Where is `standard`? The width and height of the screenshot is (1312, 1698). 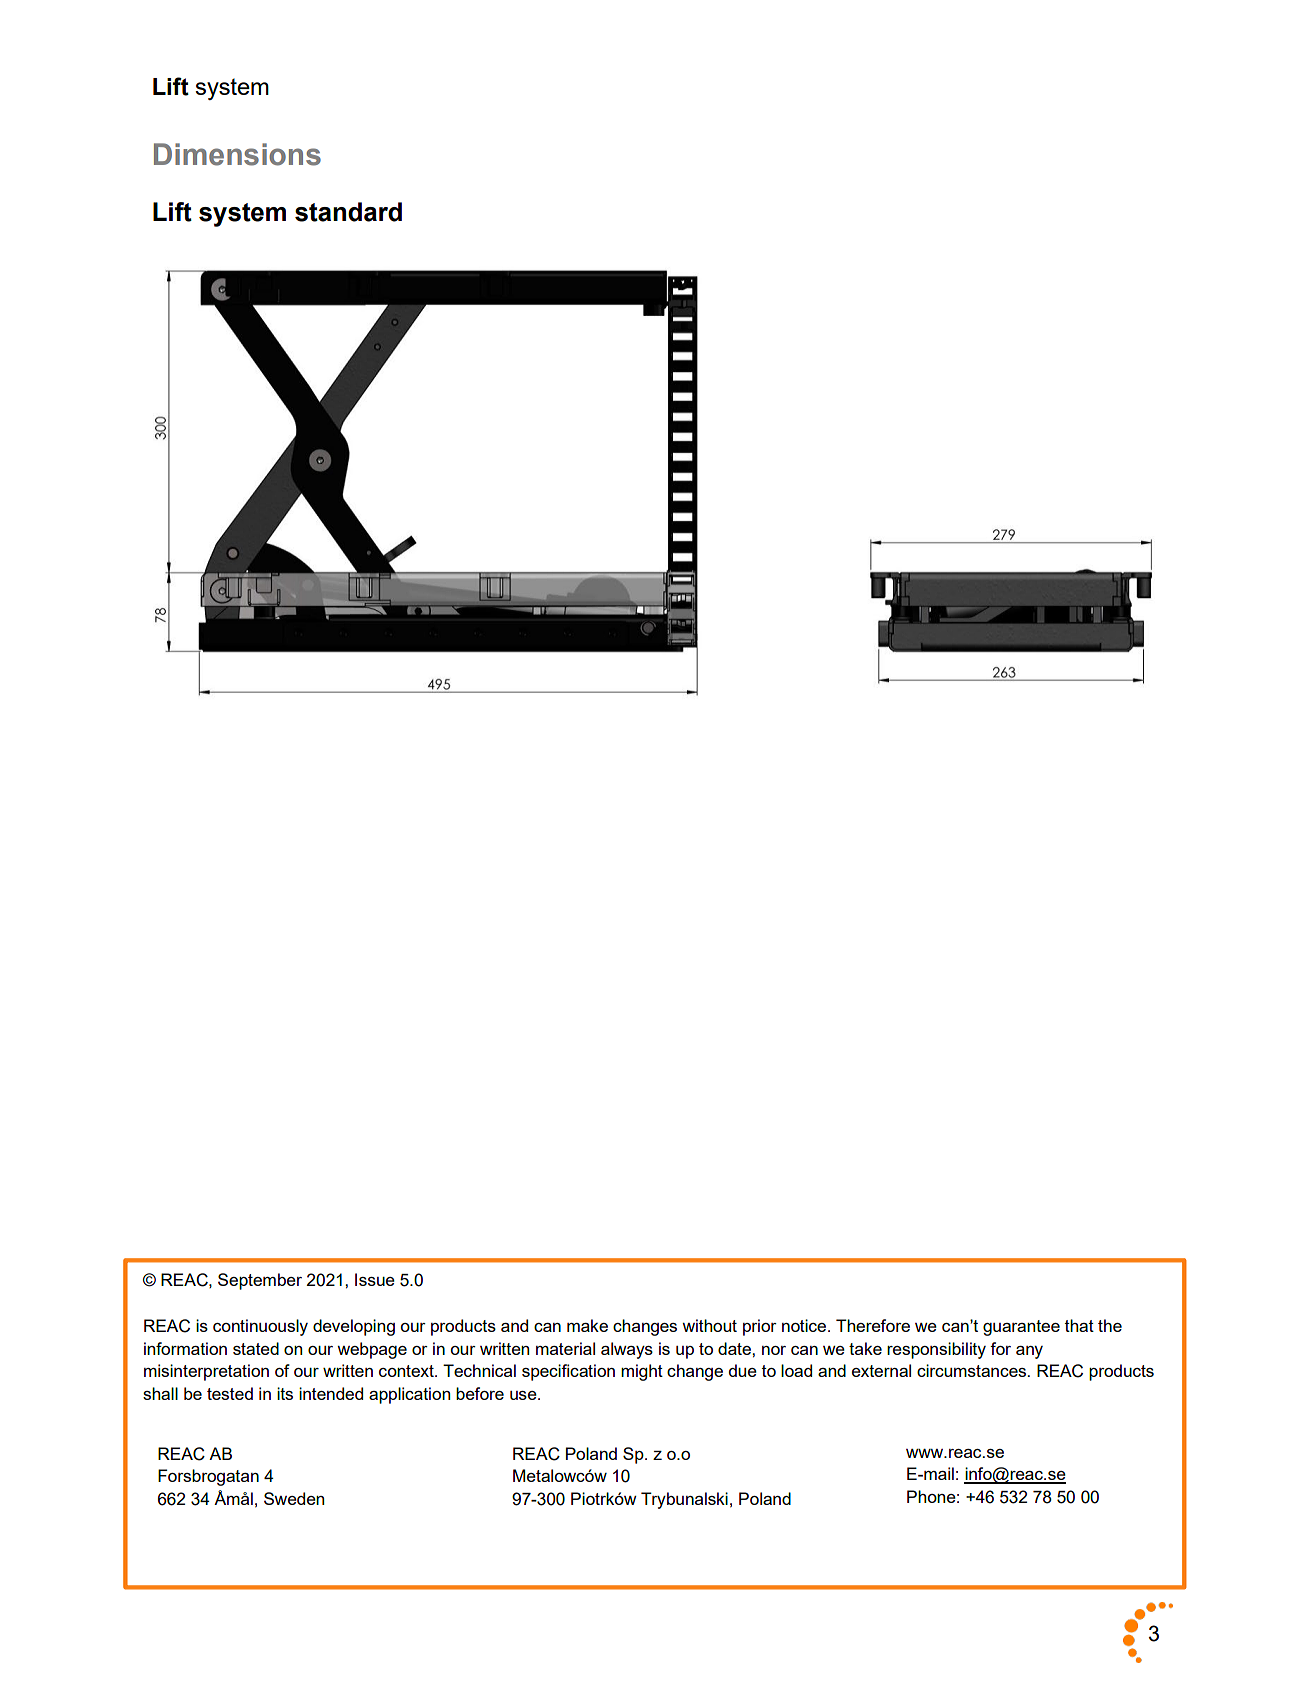
standard is located at coordinates (348, 212).
